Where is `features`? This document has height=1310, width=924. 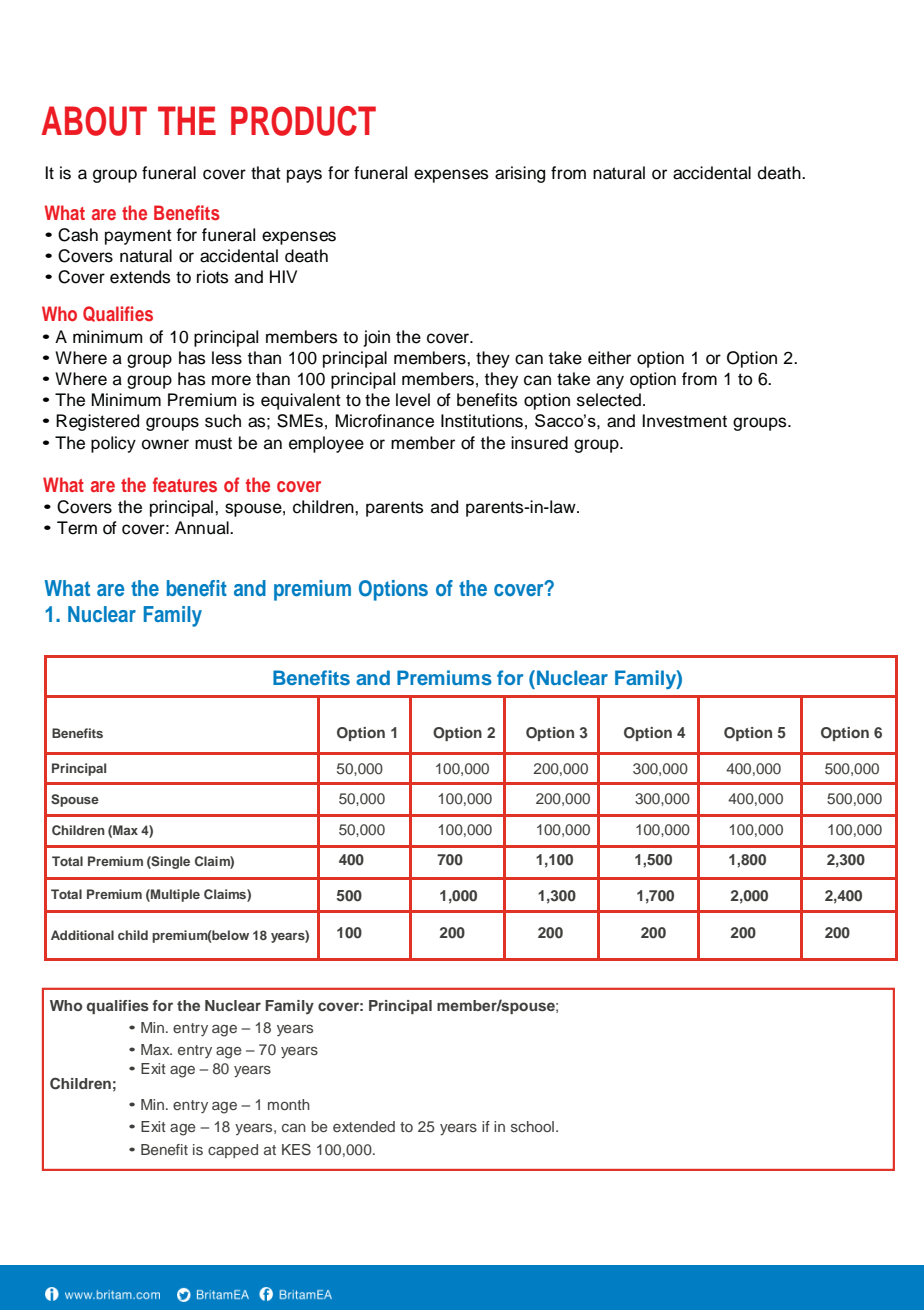
features is located at coordinates (185, 484).
